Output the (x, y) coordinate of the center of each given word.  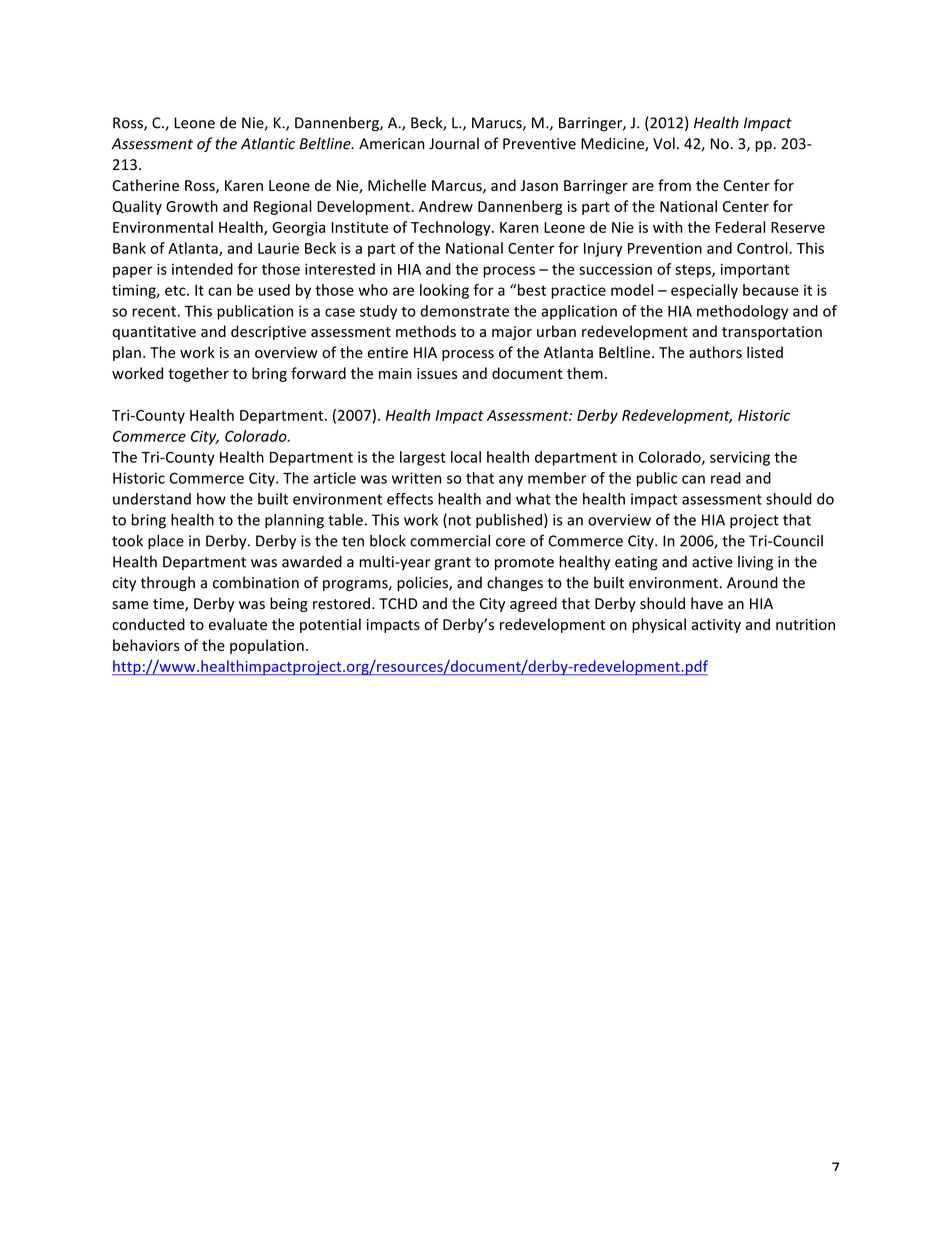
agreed (533, 604)
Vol (664, 143)
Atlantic (268, 143)
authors (715, 352)
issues (437, 373)
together (198, 374)
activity (716, 626)
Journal (454, 143)
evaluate (238, 624)
